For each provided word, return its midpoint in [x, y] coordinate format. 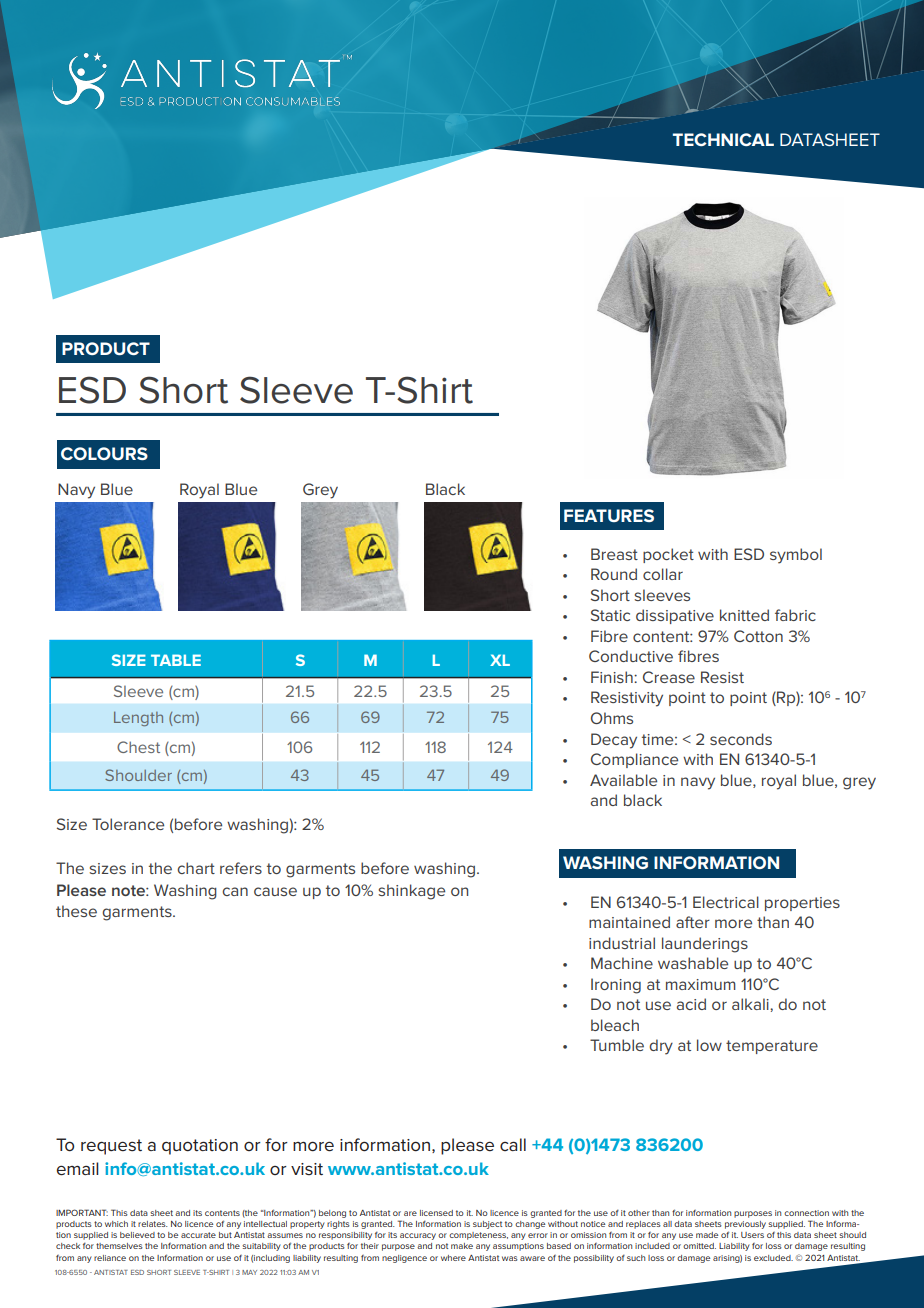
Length [138, 718]
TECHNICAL [723, 139]
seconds [741, 739]
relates [152, 1224]
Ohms [612, 718]
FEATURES [609, 515]
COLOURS [104, 453]
